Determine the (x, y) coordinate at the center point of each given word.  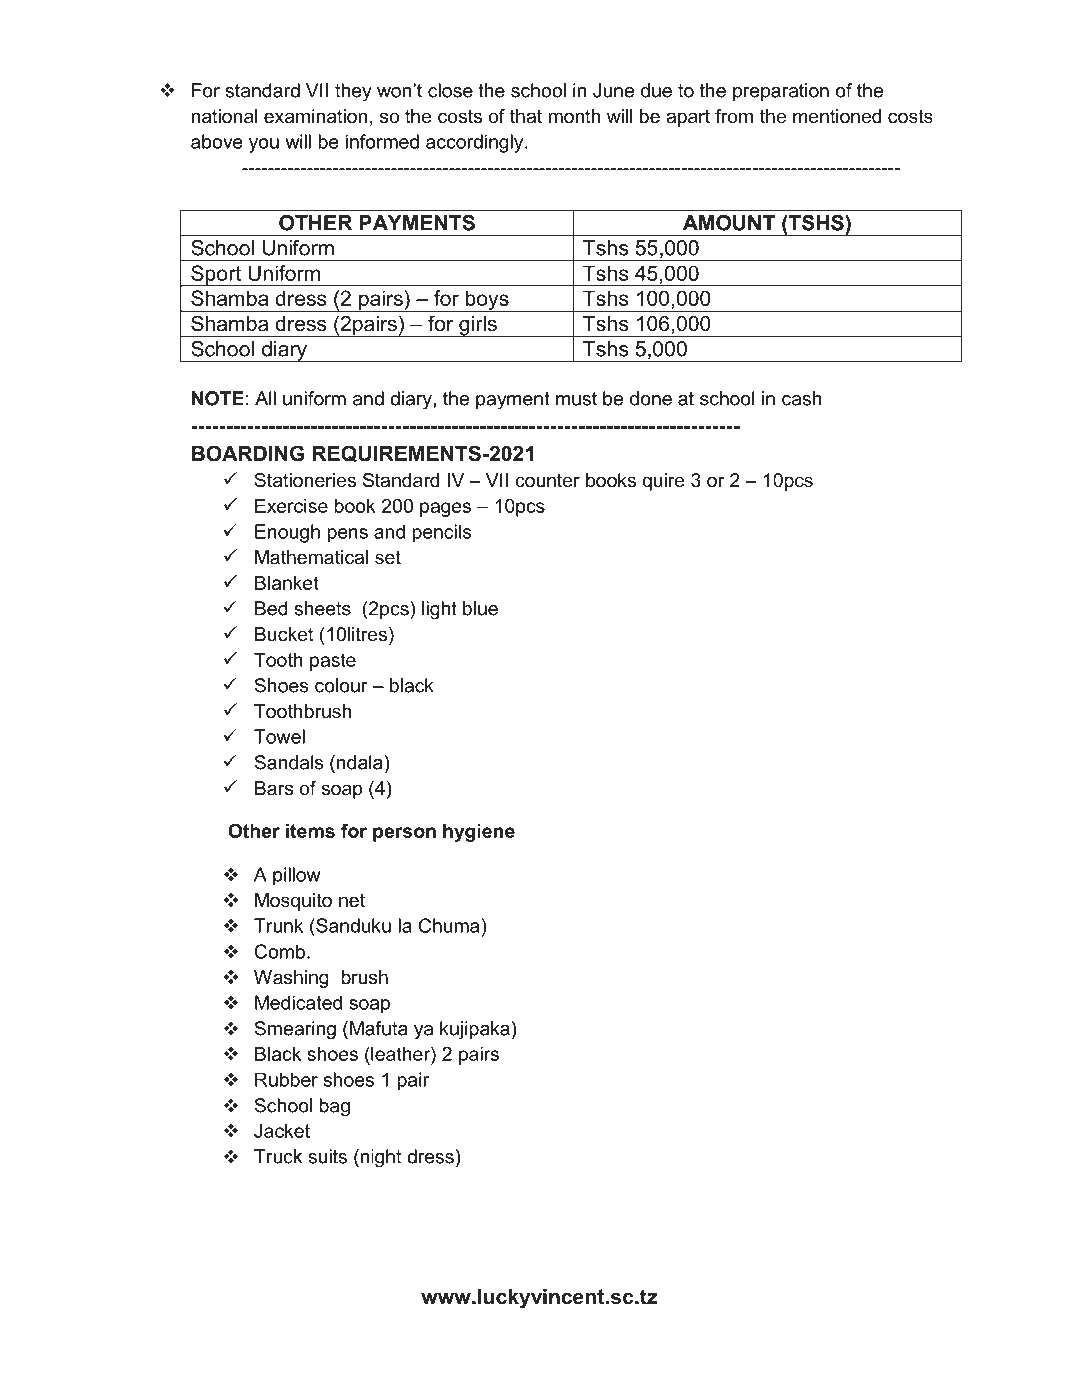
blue (480, 608)
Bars (274, 788)
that (526, 116)
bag (334, 1107)
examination (315, 116)
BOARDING (248, 453)
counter (547, 480)
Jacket (282, 1131)
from (734, 116)
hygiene (479, 833)
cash (802, 398)
